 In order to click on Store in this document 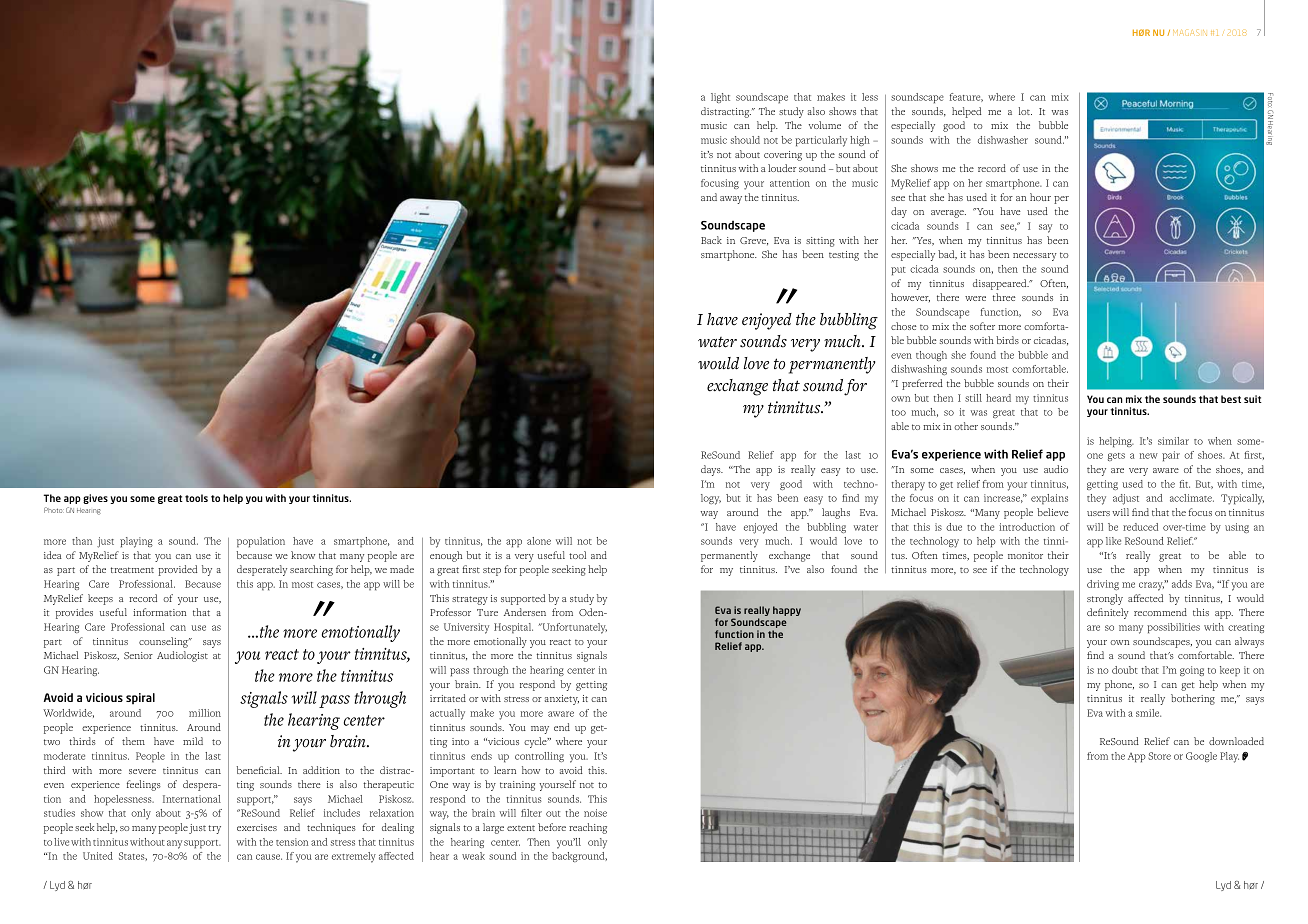, I will do `click(1159, 756)`.
